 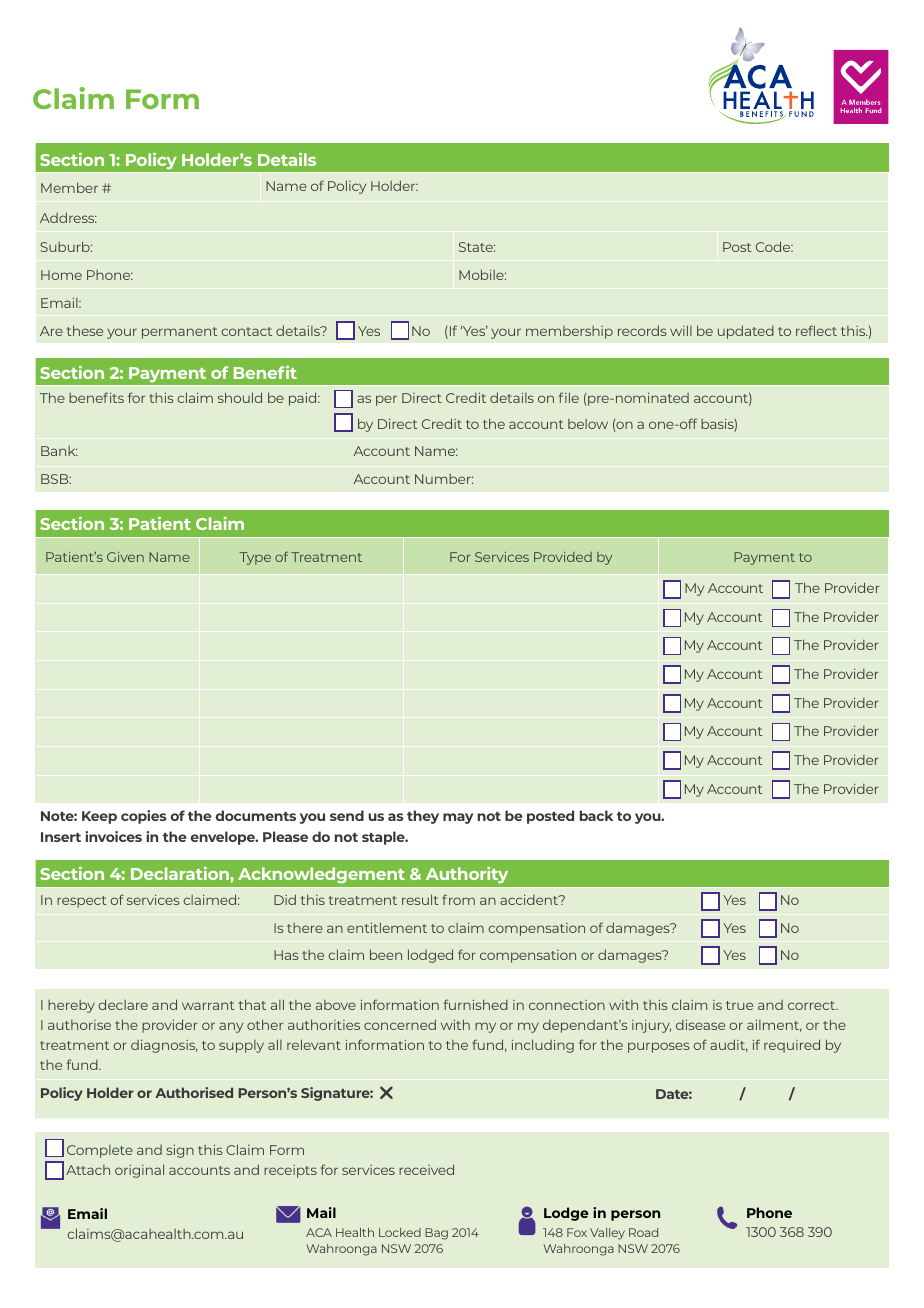 What do you see at coordinates (144, 817) in the image?
I see `copies` at bounding box center [144, 817].
